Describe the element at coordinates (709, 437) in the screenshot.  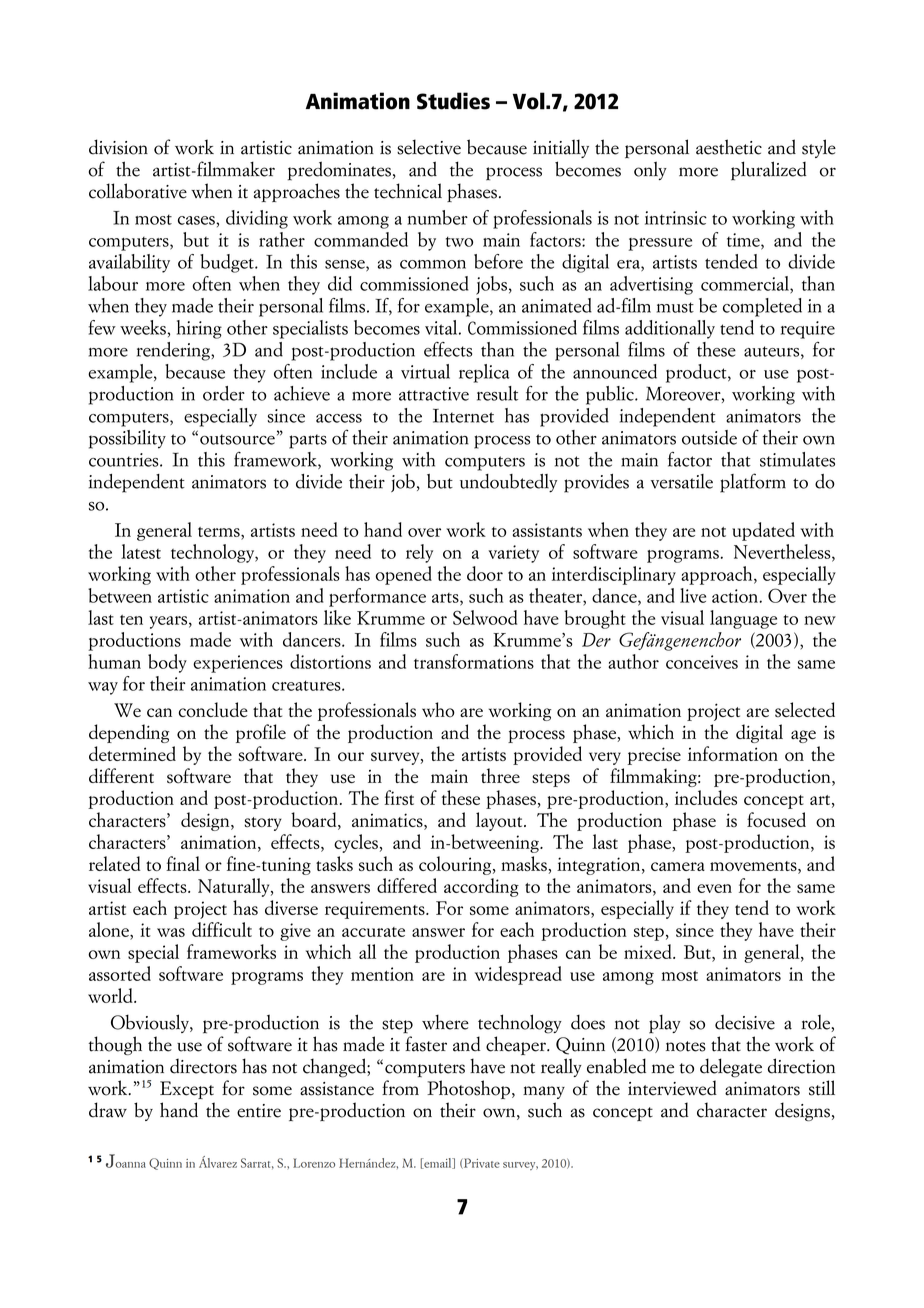
I see `outside` at that location.
